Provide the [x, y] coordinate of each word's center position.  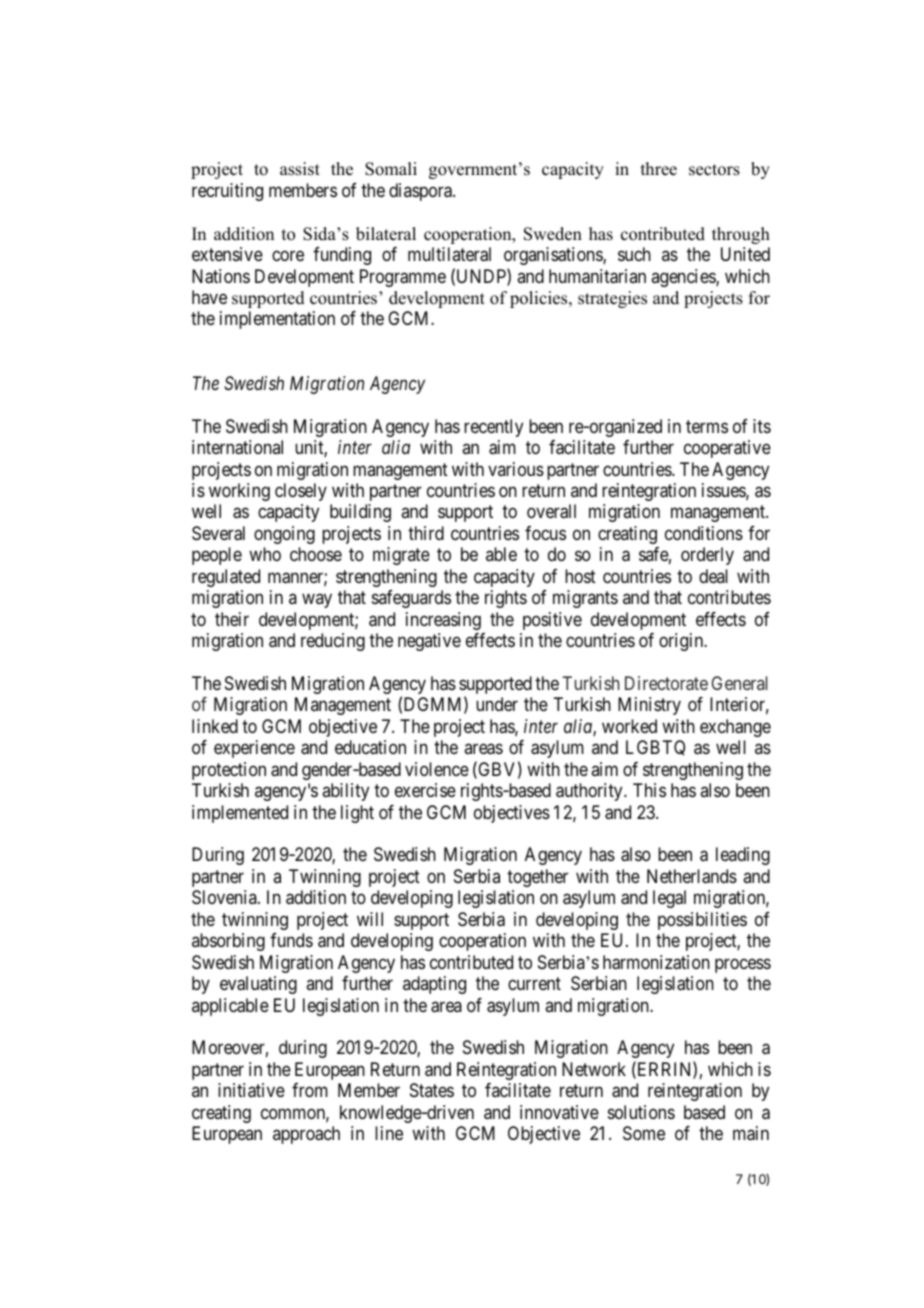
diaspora [421, 192]
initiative [251, 1090]
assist [300, 169]
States [432, 1090]
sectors [714, 170]
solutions [641, 1112]
